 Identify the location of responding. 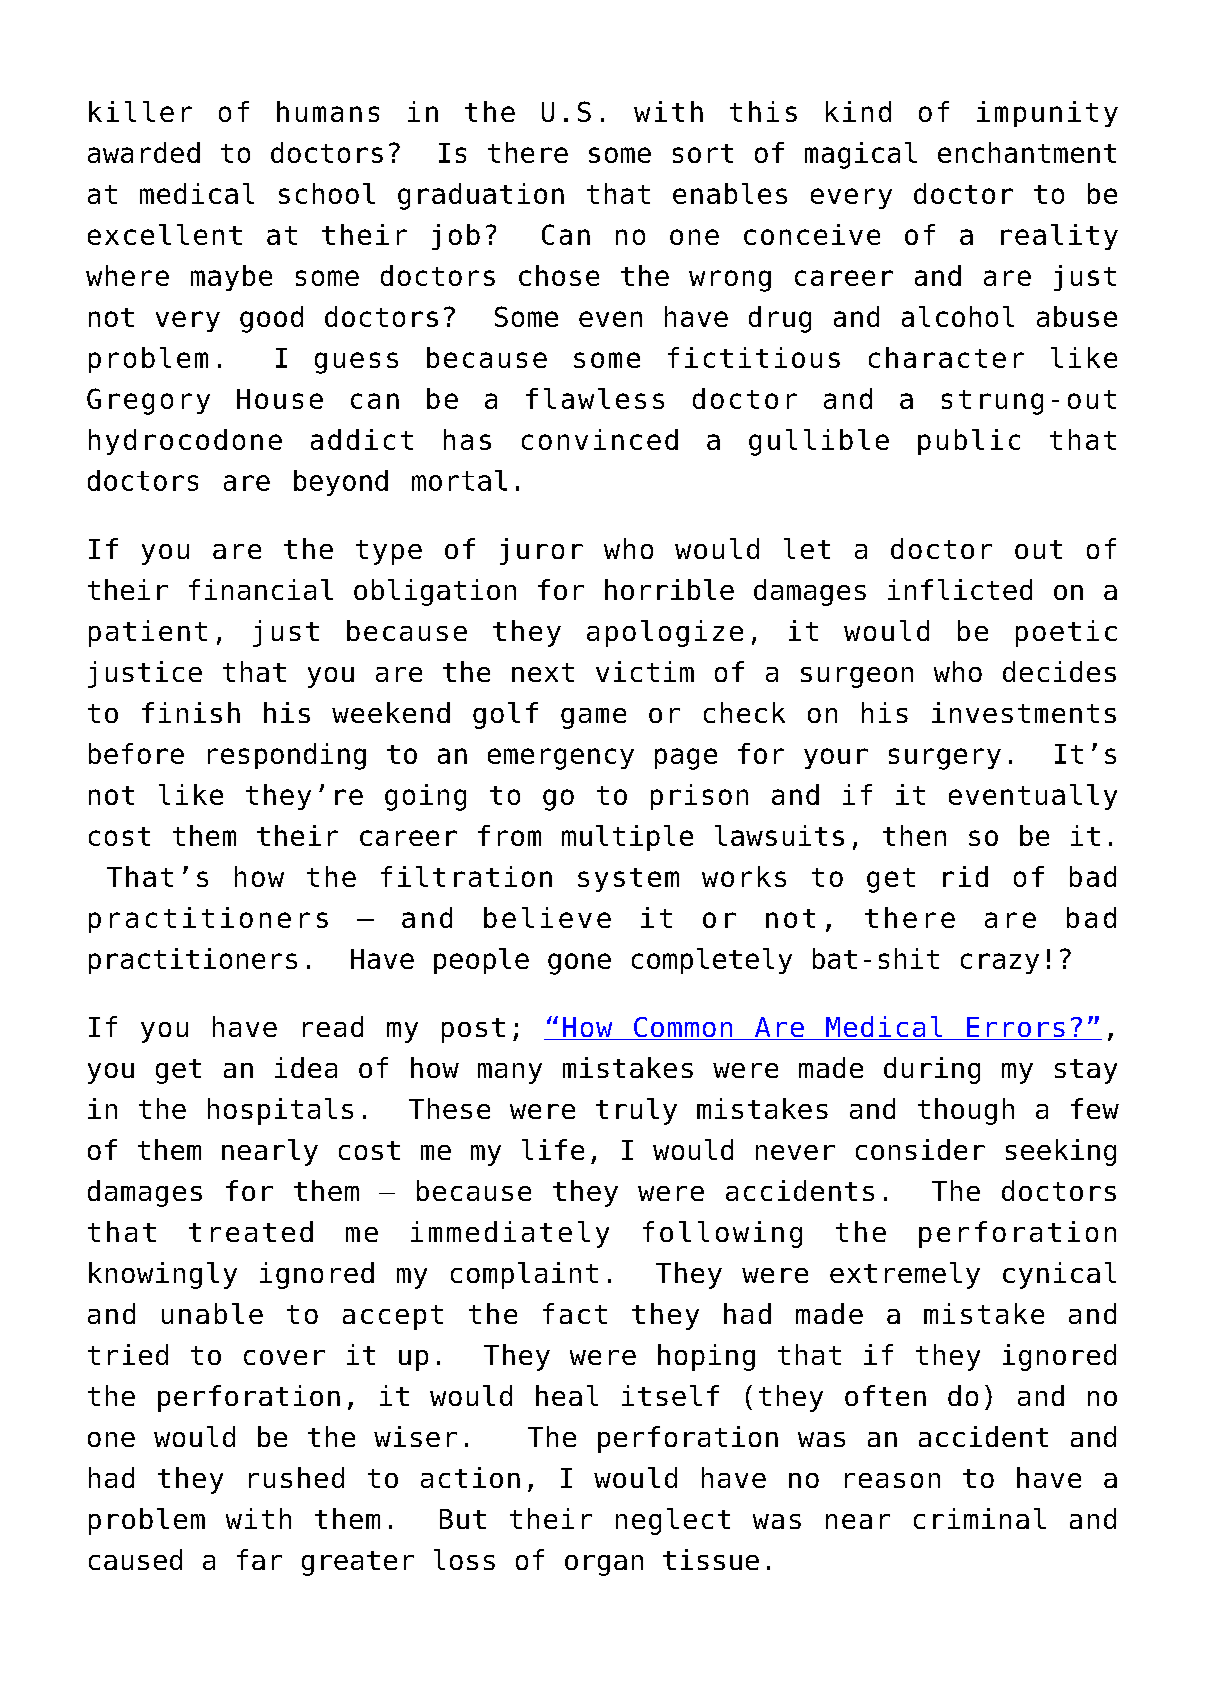
(287, 756).
